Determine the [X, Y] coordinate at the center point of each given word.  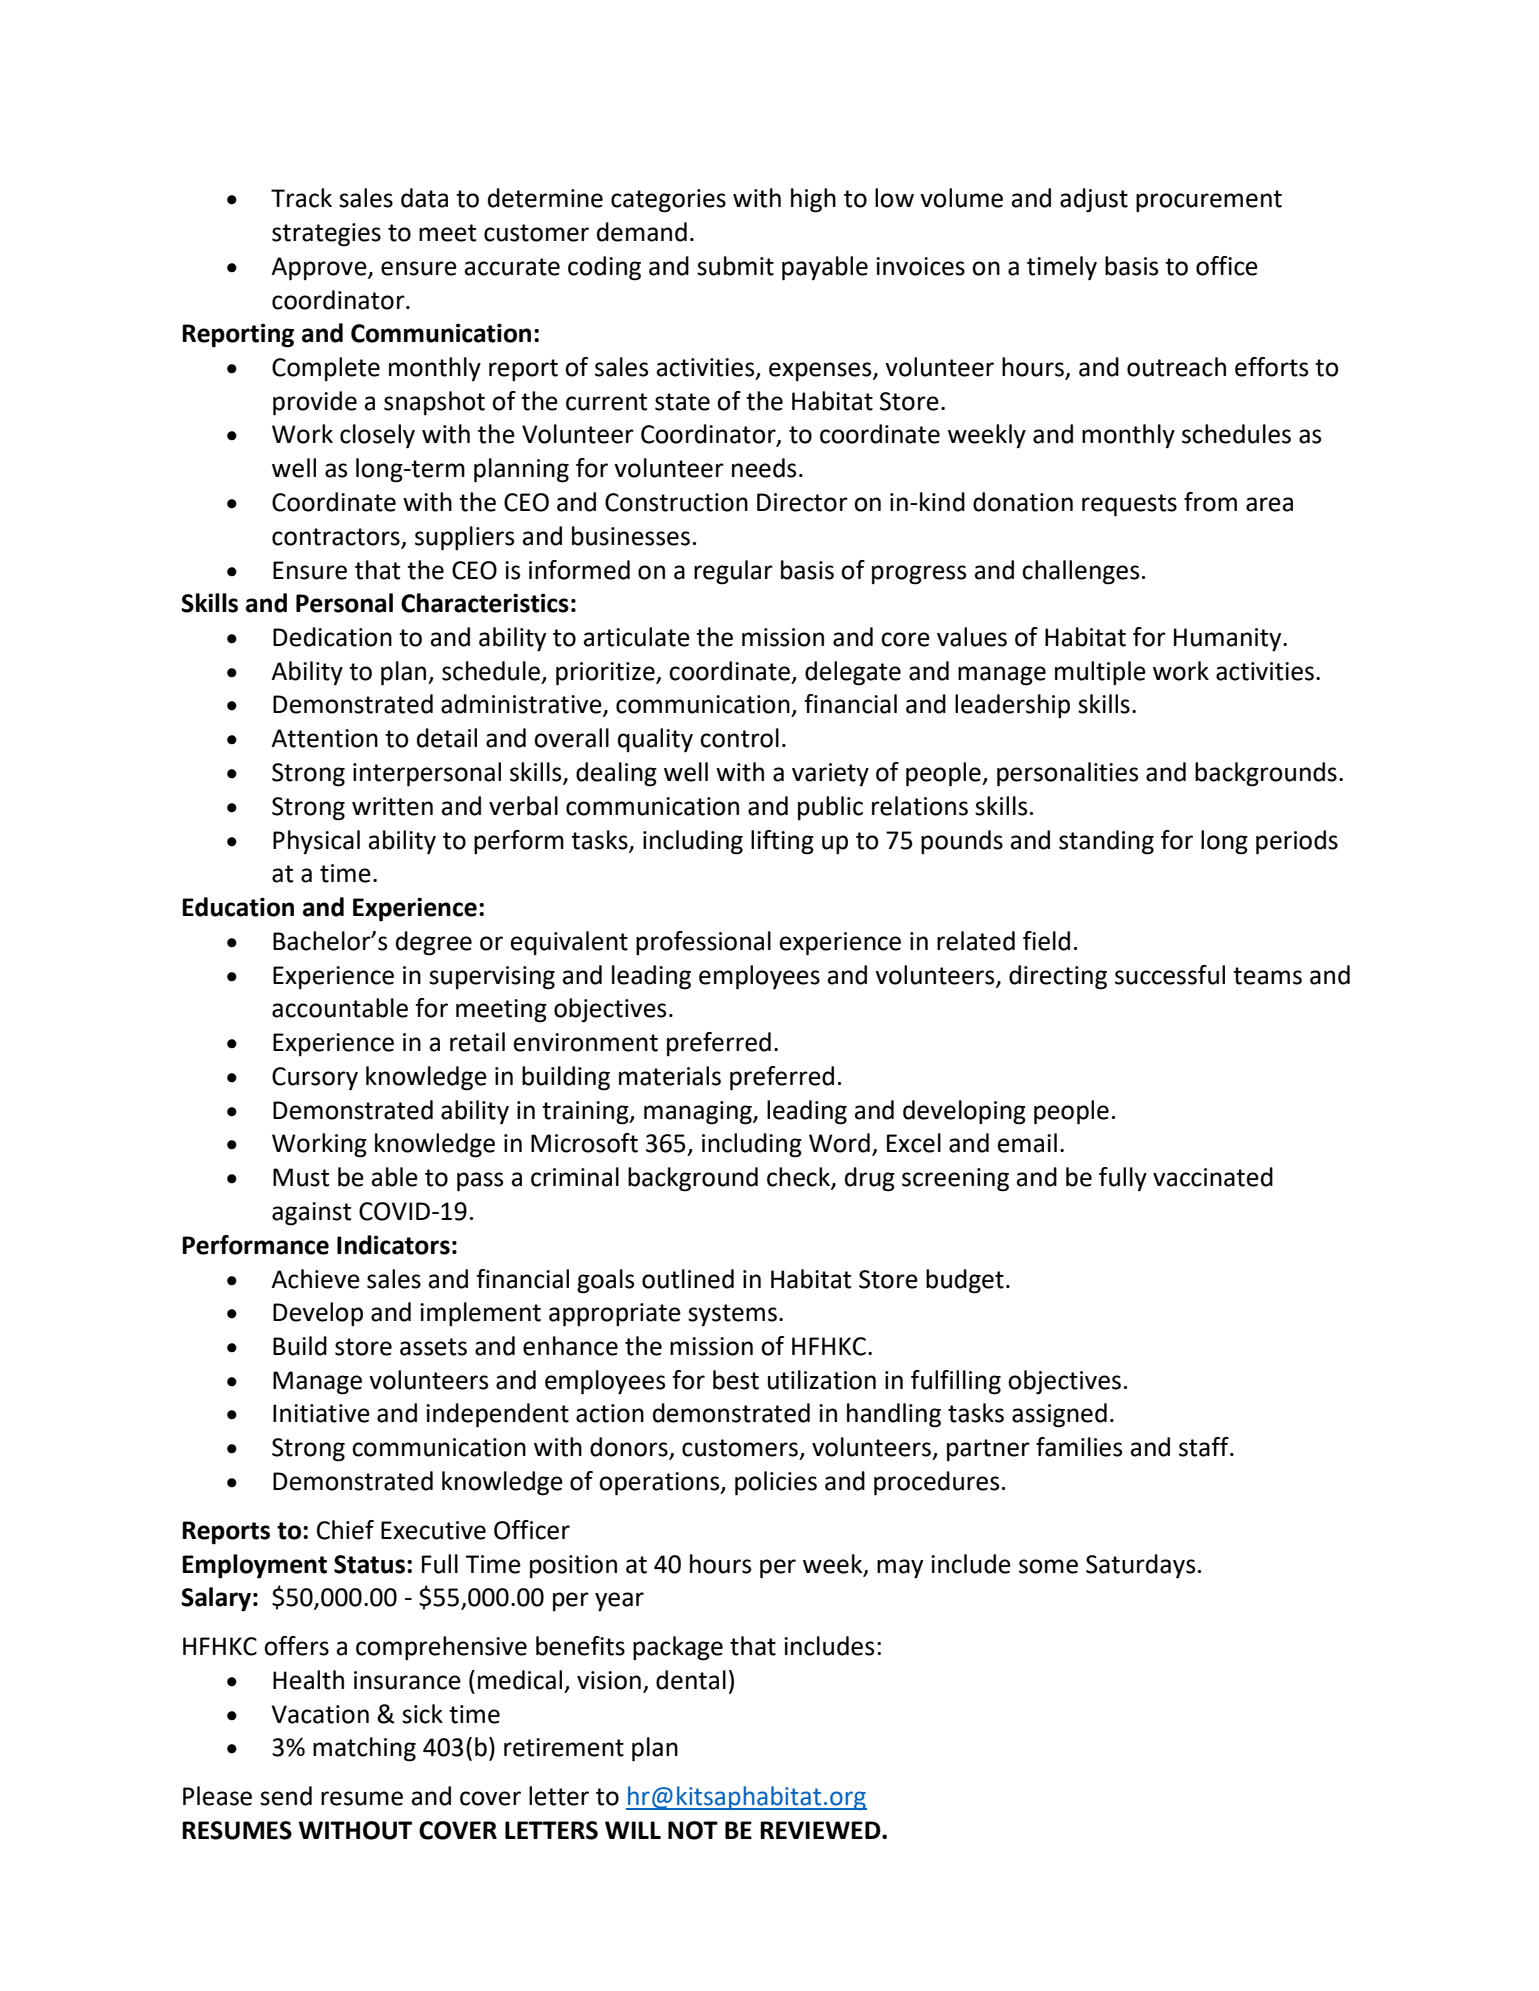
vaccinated [1213, 1177]
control [739, 738]
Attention [324, 738]
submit [735, 266]
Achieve [315, 1279]
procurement [1209, 201]
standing [1106, 842]
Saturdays [1140, 1566]
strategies [326, 235]
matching [364, 1749]
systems [732, 1315]
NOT [693, 1830]
